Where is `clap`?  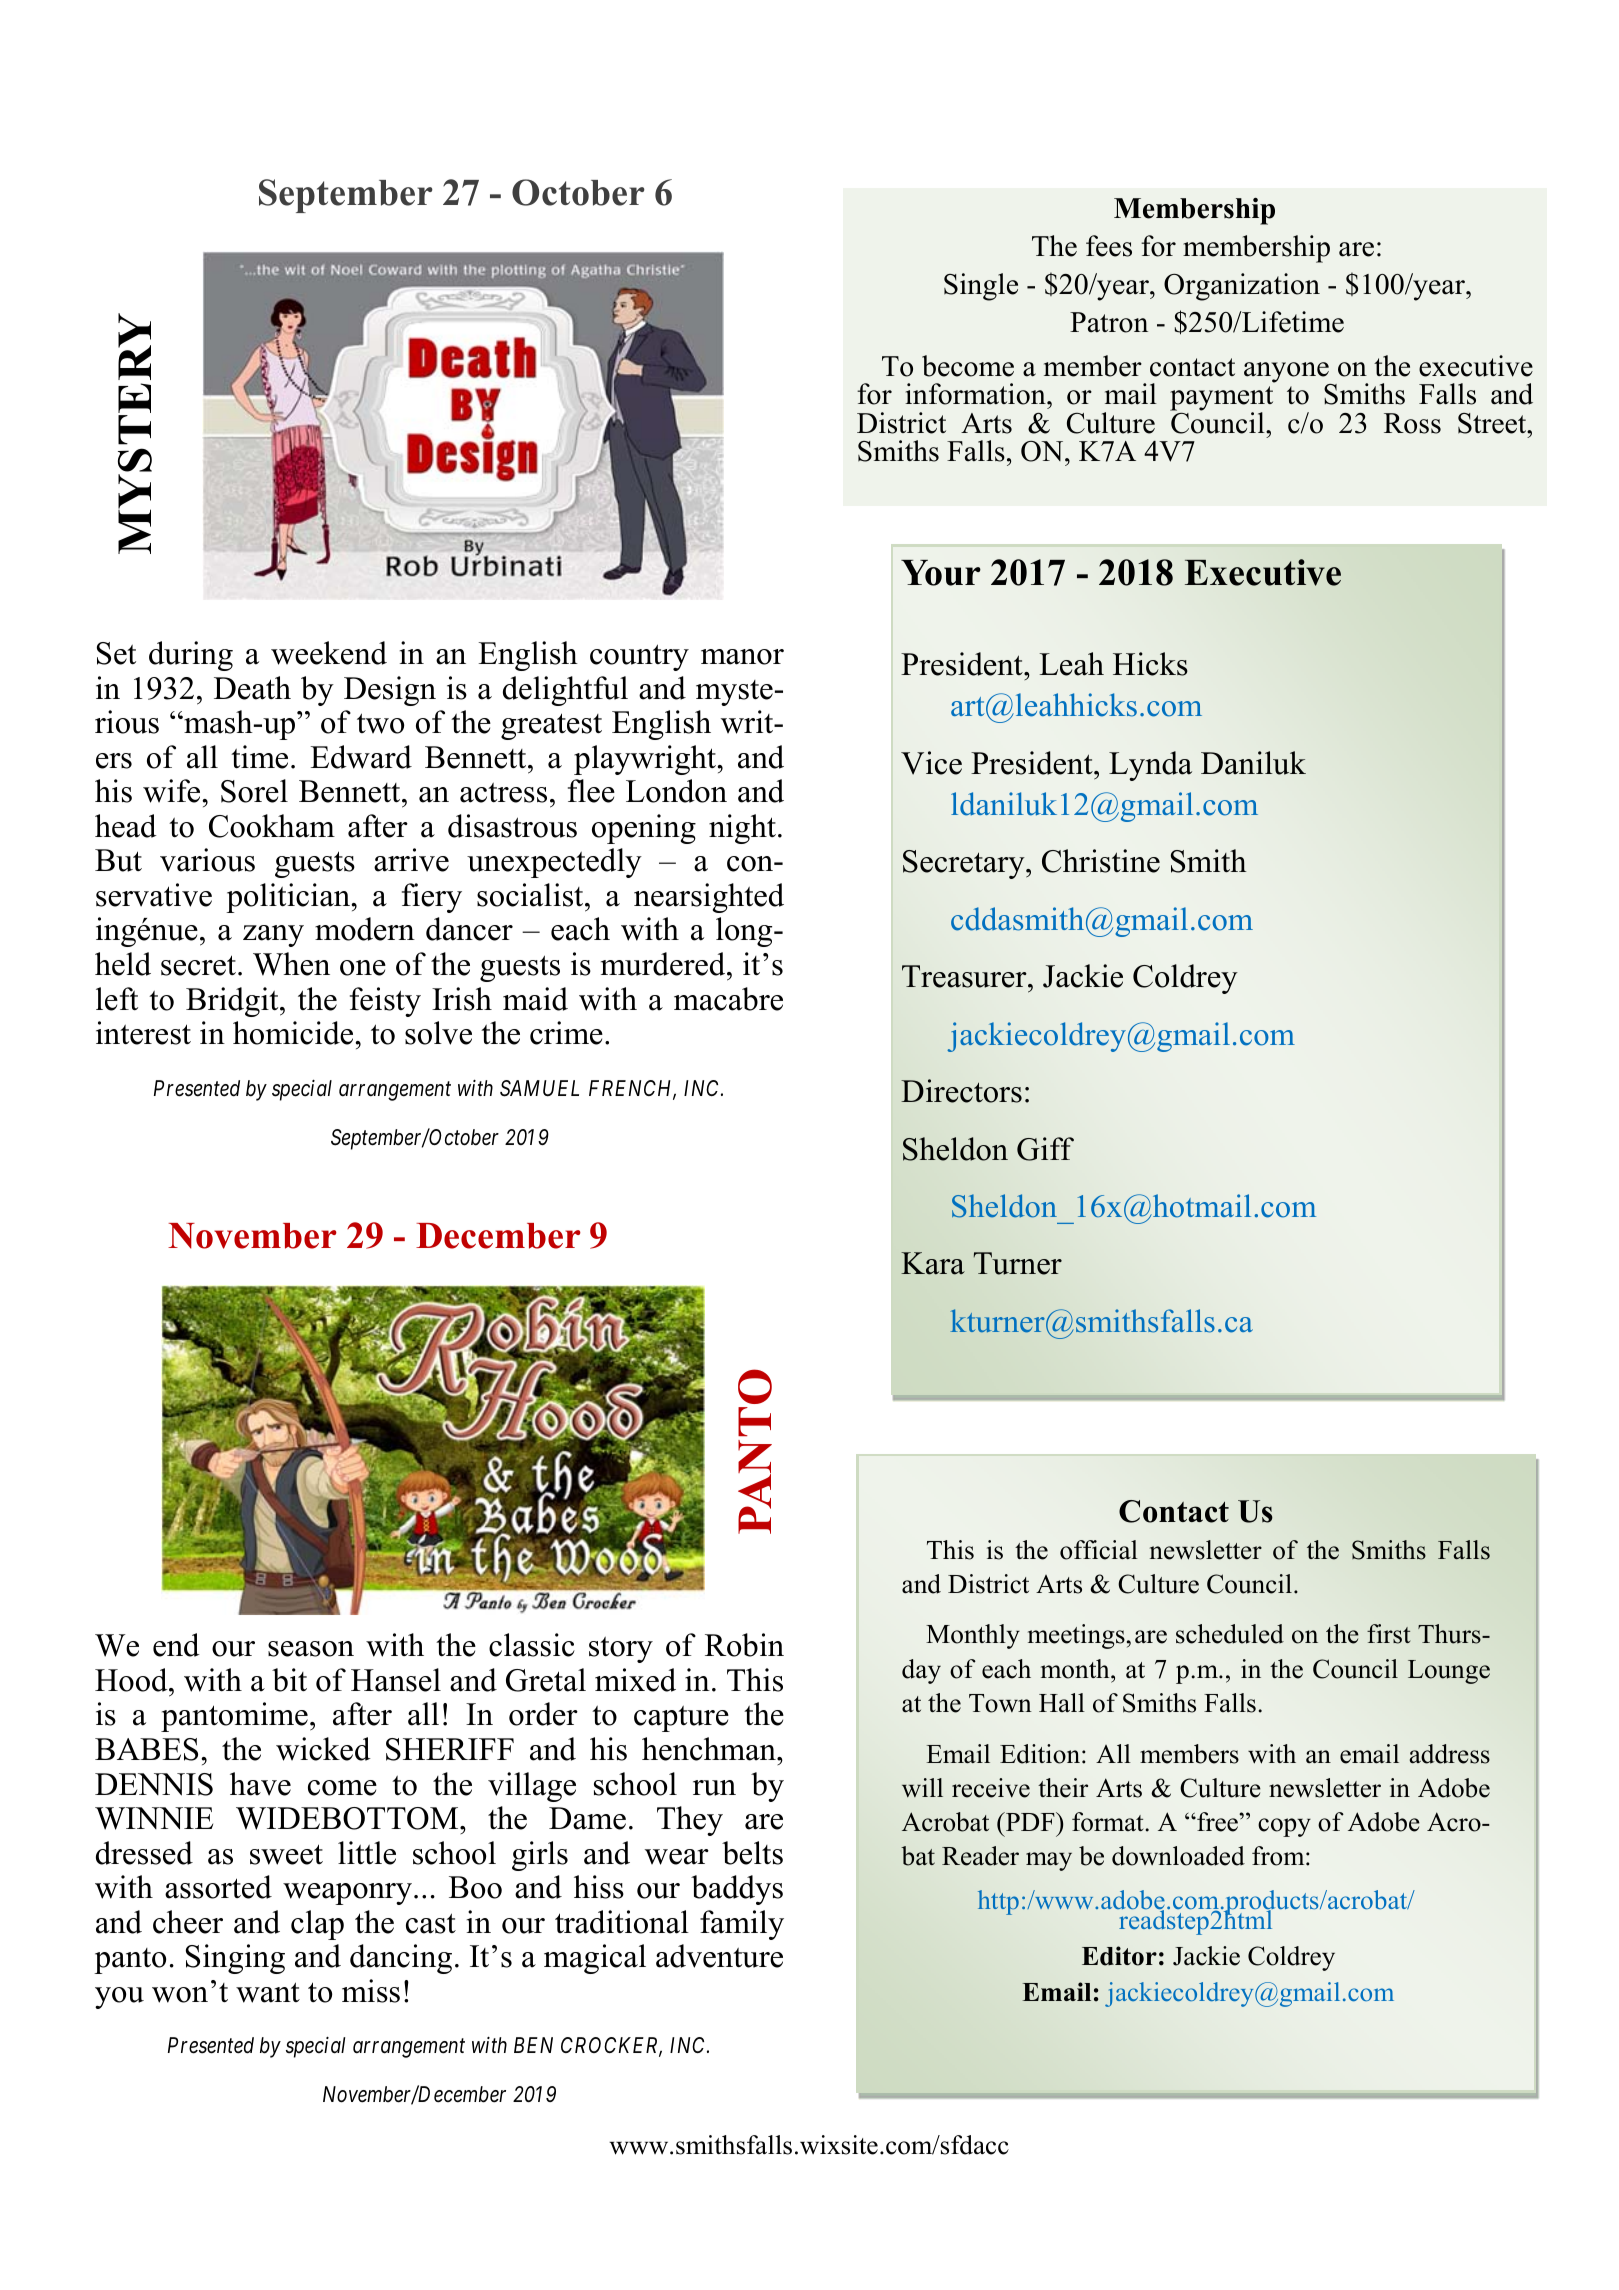 clap is located at coordinates (317, 1925).
